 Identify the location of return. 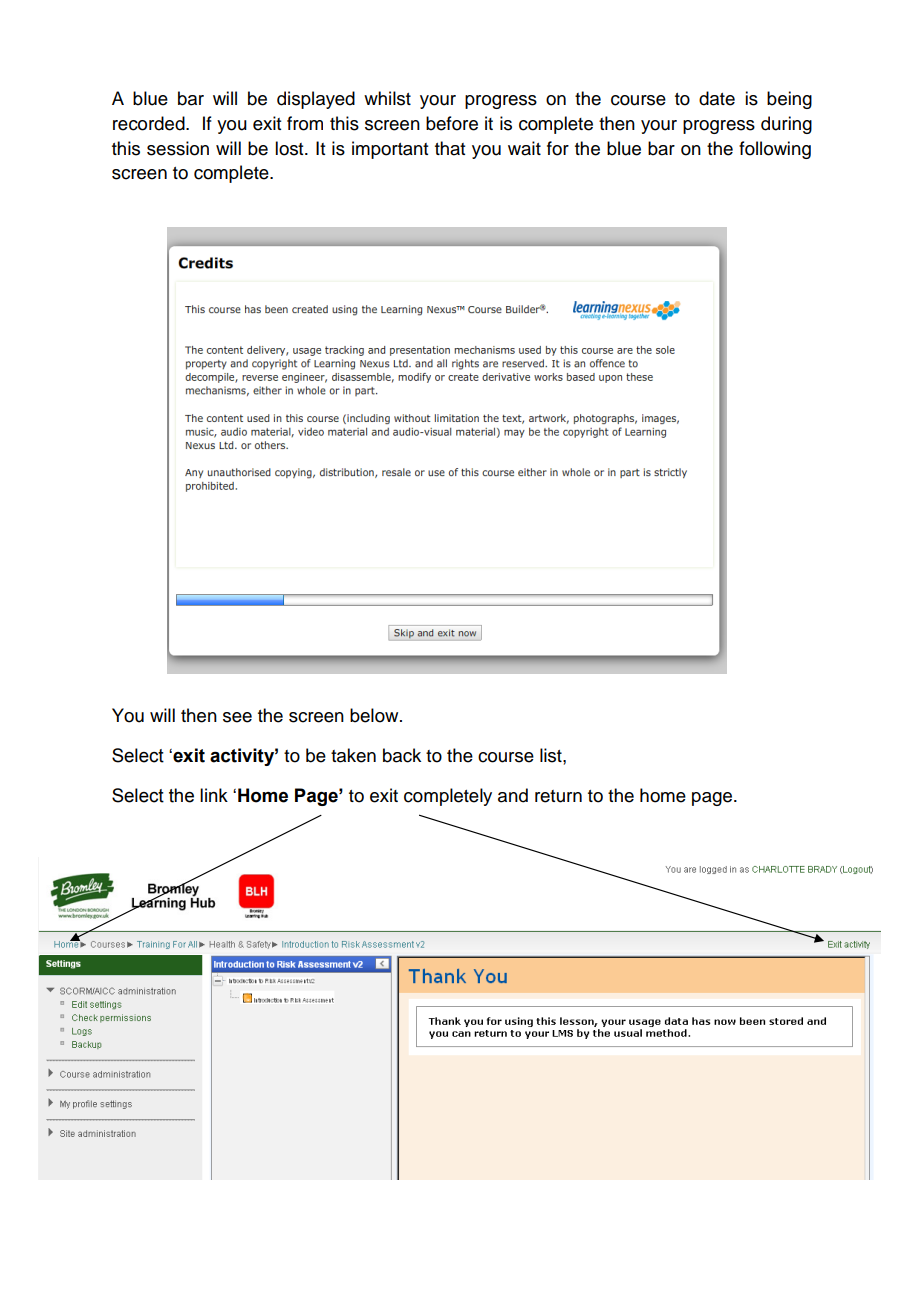
(558, 796).
